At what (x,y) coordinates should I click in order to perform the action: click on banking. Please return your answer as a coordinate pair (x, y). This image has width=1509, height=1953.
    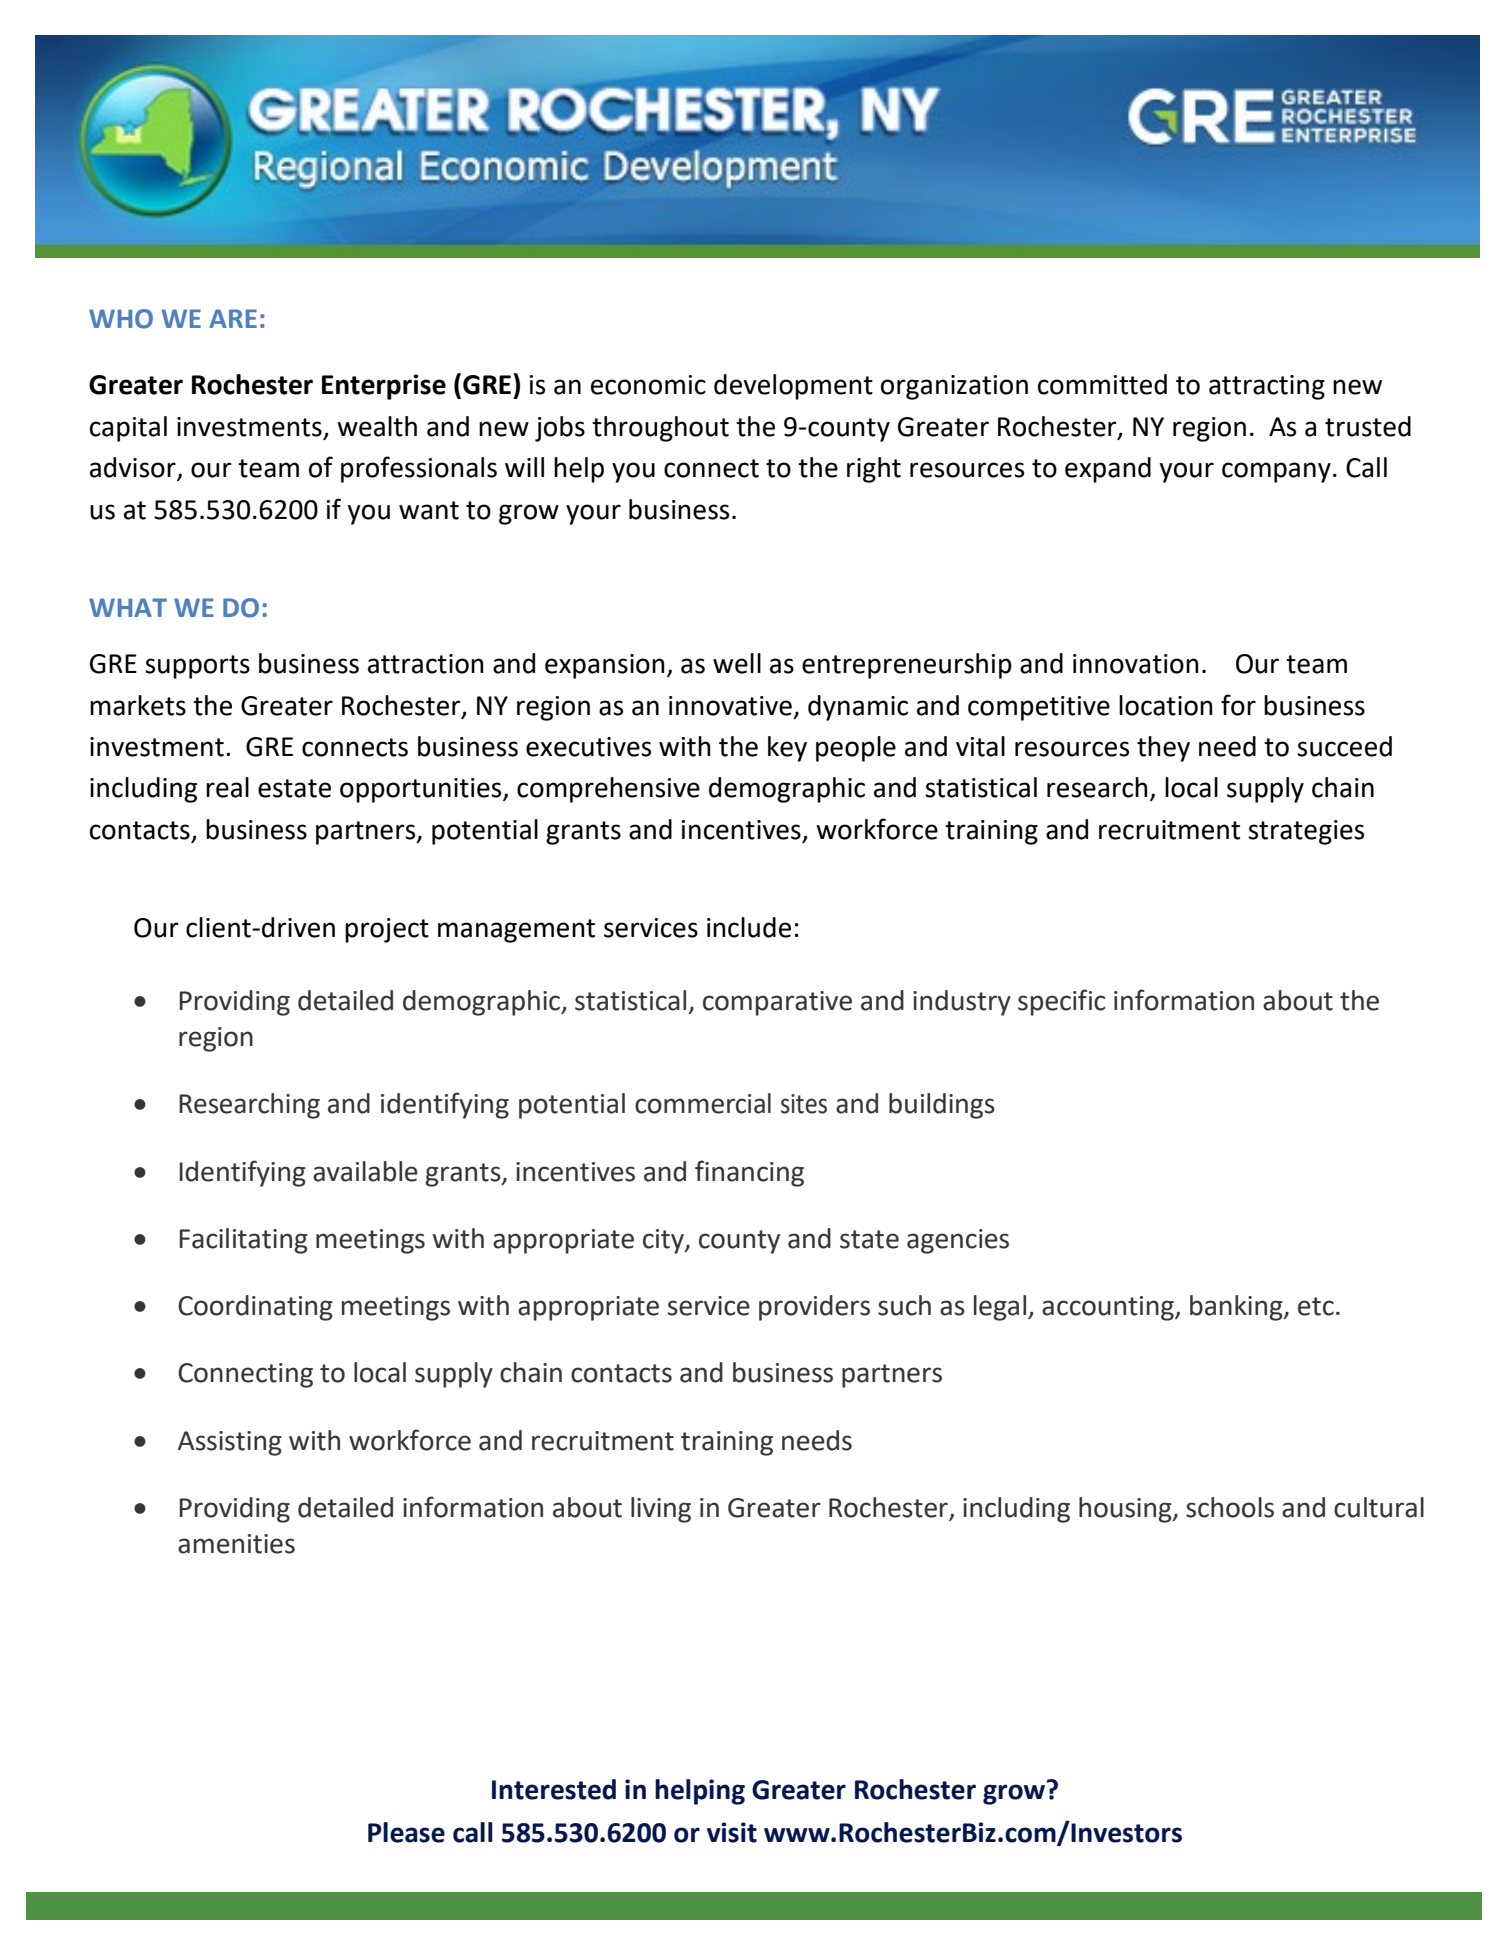
    Looking at the image, I should click on (1237, 1308).
